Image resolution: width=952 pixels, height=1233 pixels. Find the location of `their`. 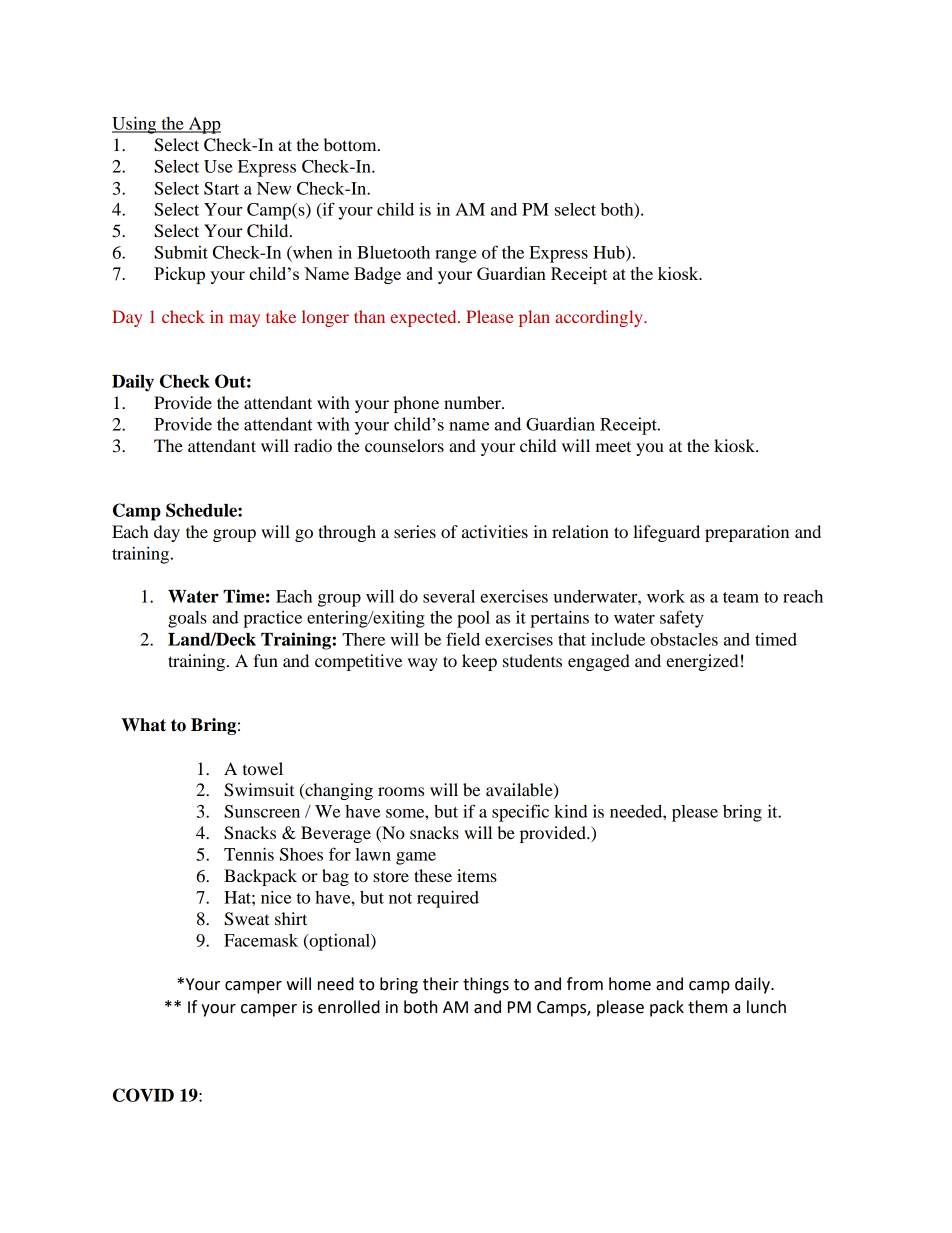

their is located at coordinates (441, 984).
